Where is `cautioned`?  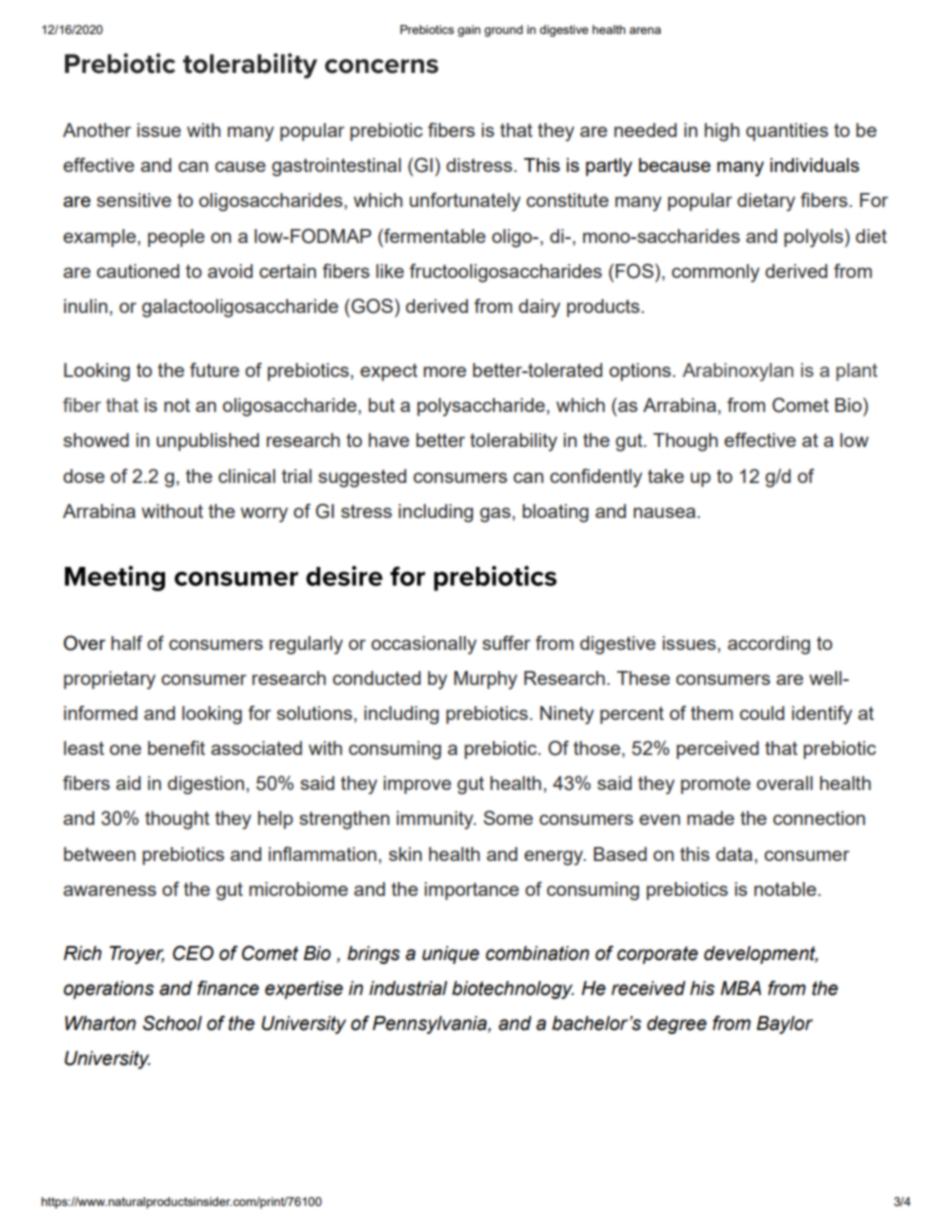 cautioned is located at coordinates (138, 271).
